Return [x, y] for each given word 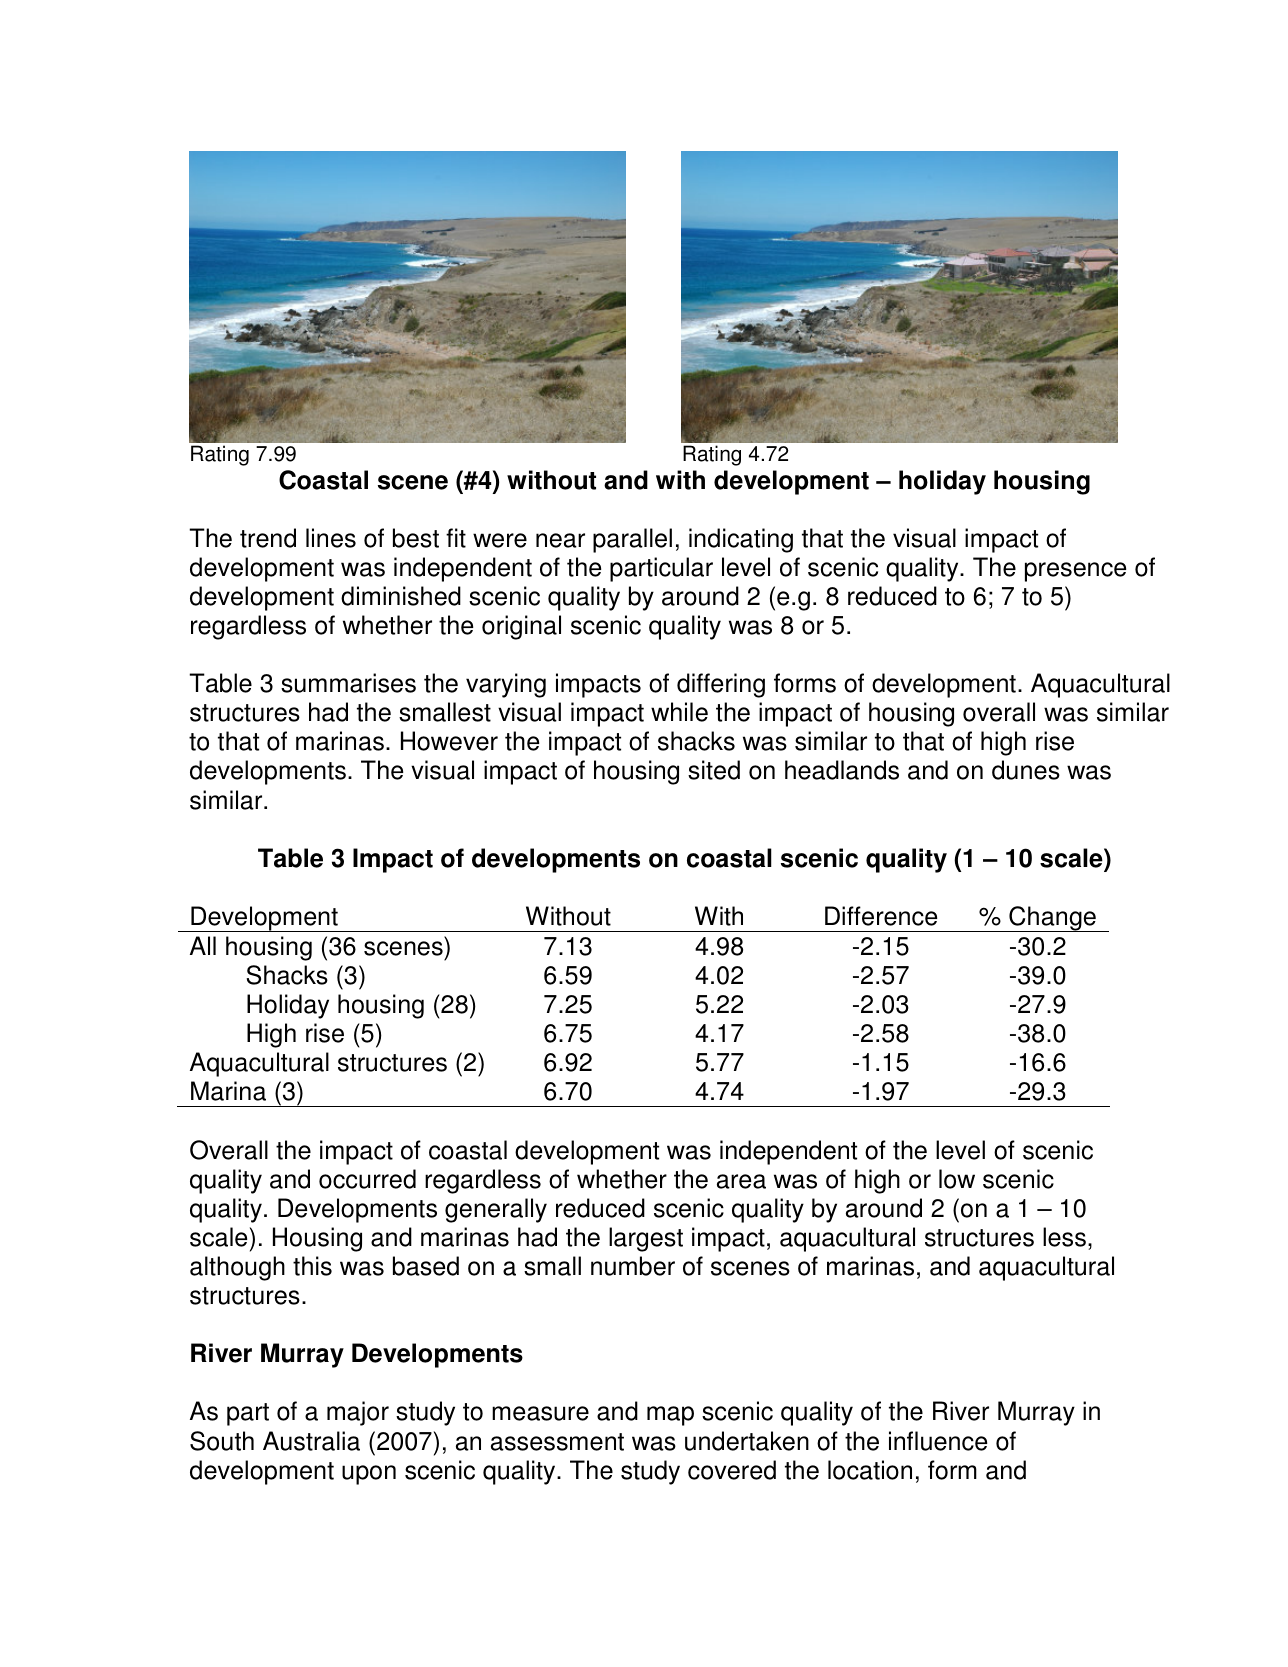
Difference [881, 916]
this [312, 1266]
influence [938, 1441]
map [670, 1416]
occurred [367, 1179]
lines [331, 538]
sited [714, 770]
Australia [311, 1441]
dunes [1026, 770]
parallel [632, 540]
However [449, 741]
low [957, 1179]
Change [1052, 919]
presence [1075, 572]
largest [646, 1239]
